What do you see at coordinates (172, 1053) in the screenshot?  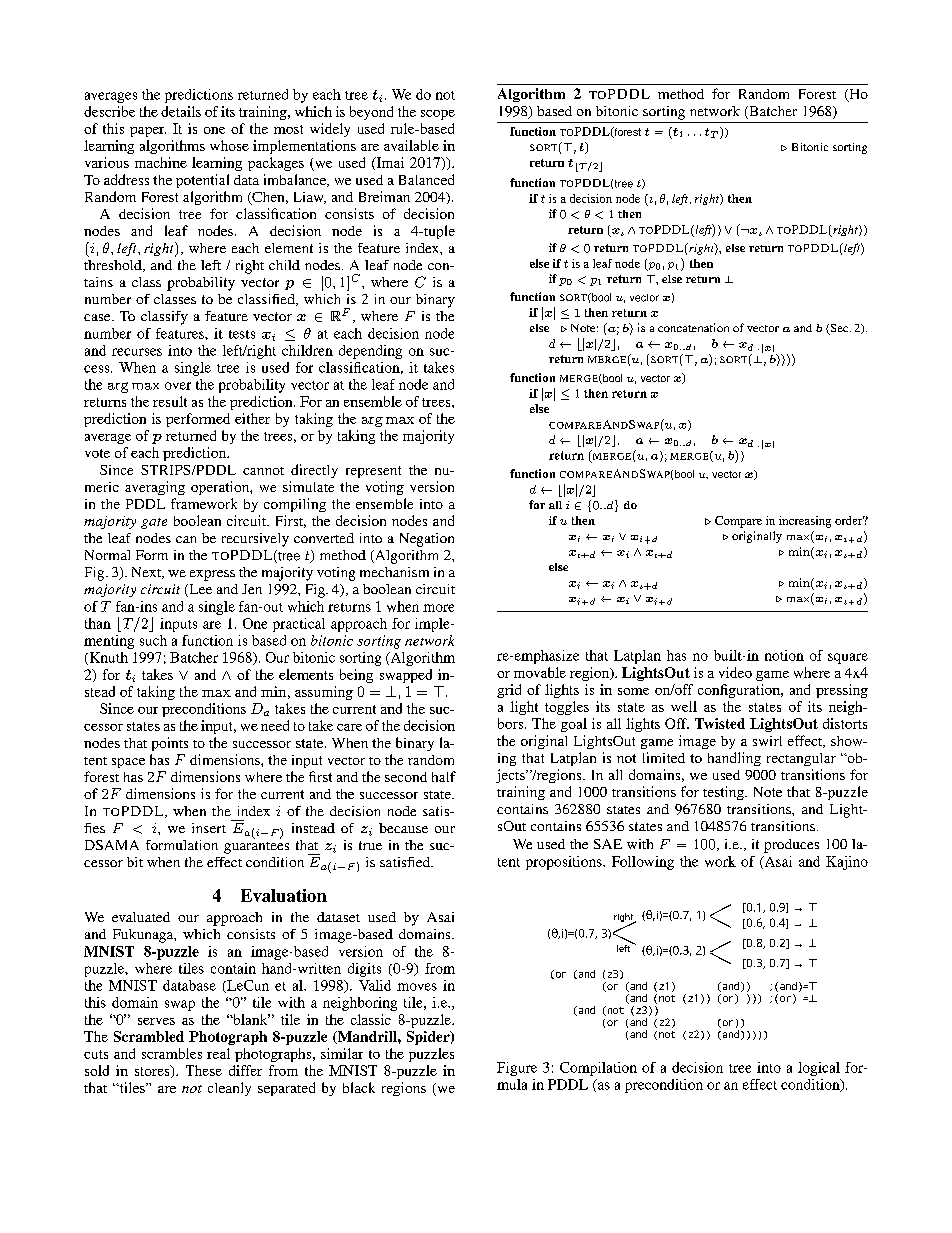 I see `scrambles` at bounding box center [172, 1053].
